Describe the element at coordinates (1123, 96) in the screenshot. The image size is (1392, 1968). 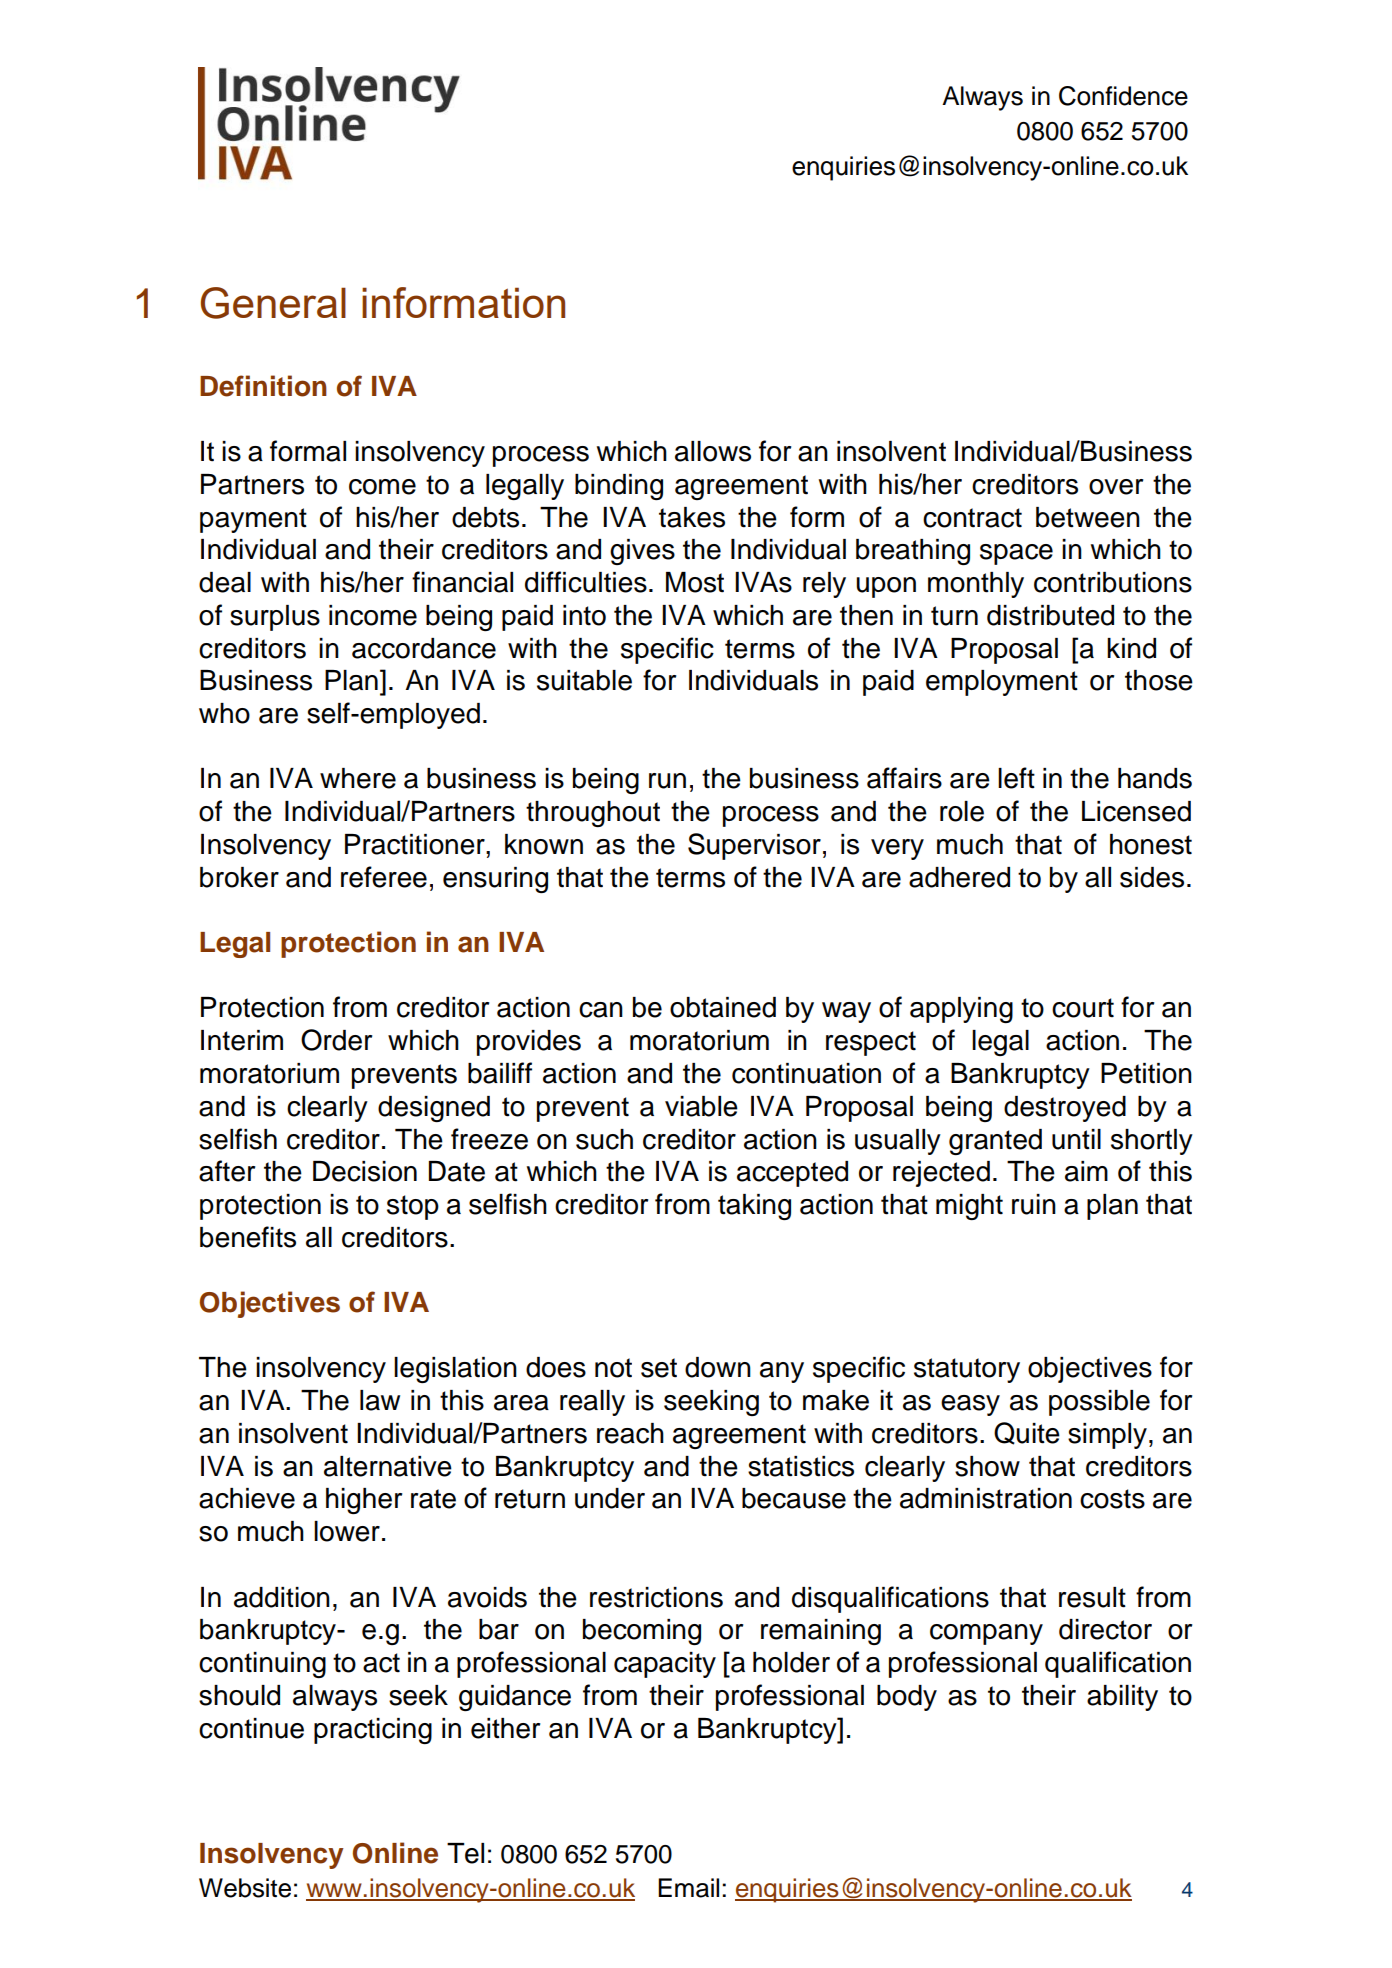
I see `Confidence` at that location.
